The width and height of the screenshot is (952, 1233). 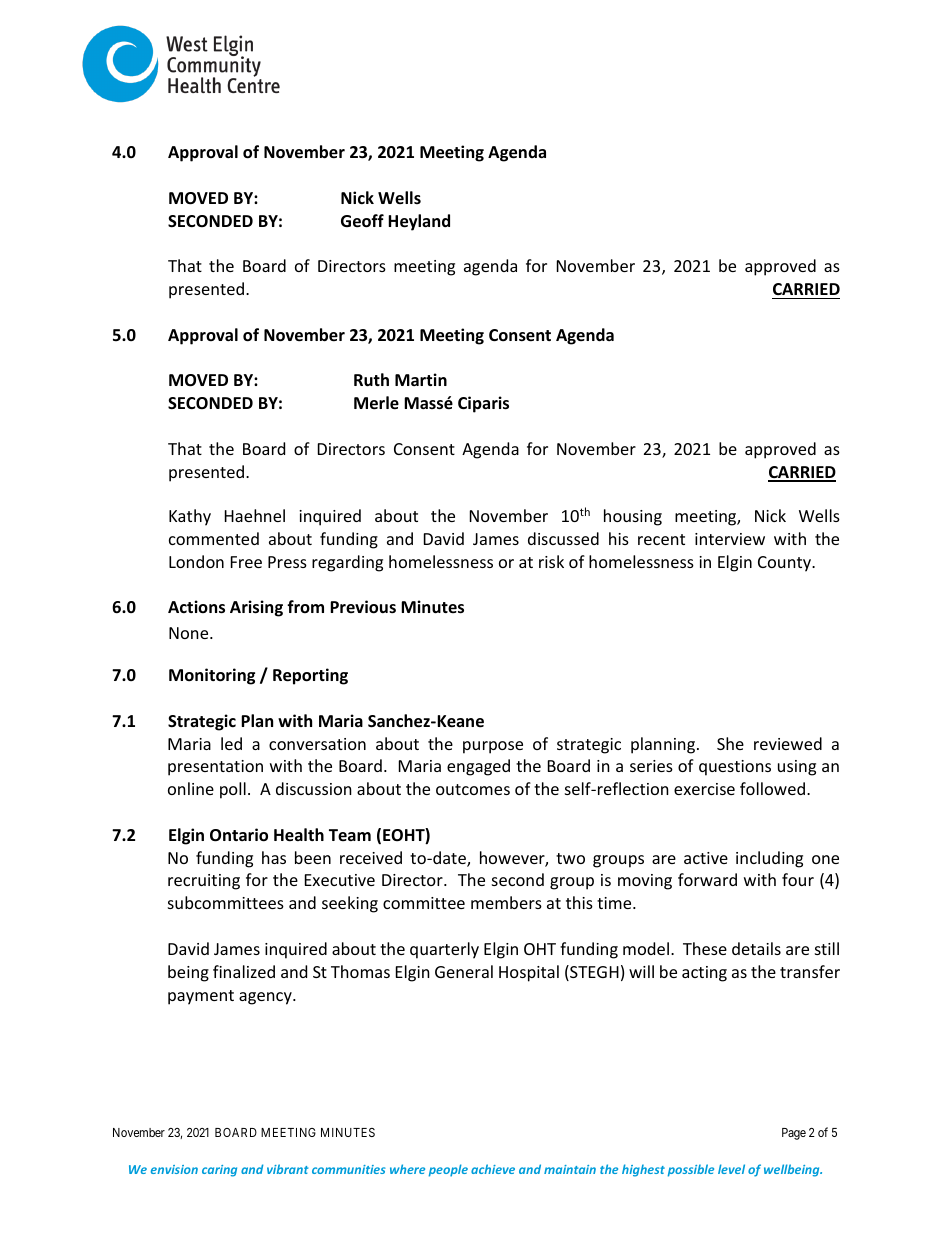 What do you see at coordinates (730, 743) in the screenshot?
I see `She` at bounding box center [730, 743].
